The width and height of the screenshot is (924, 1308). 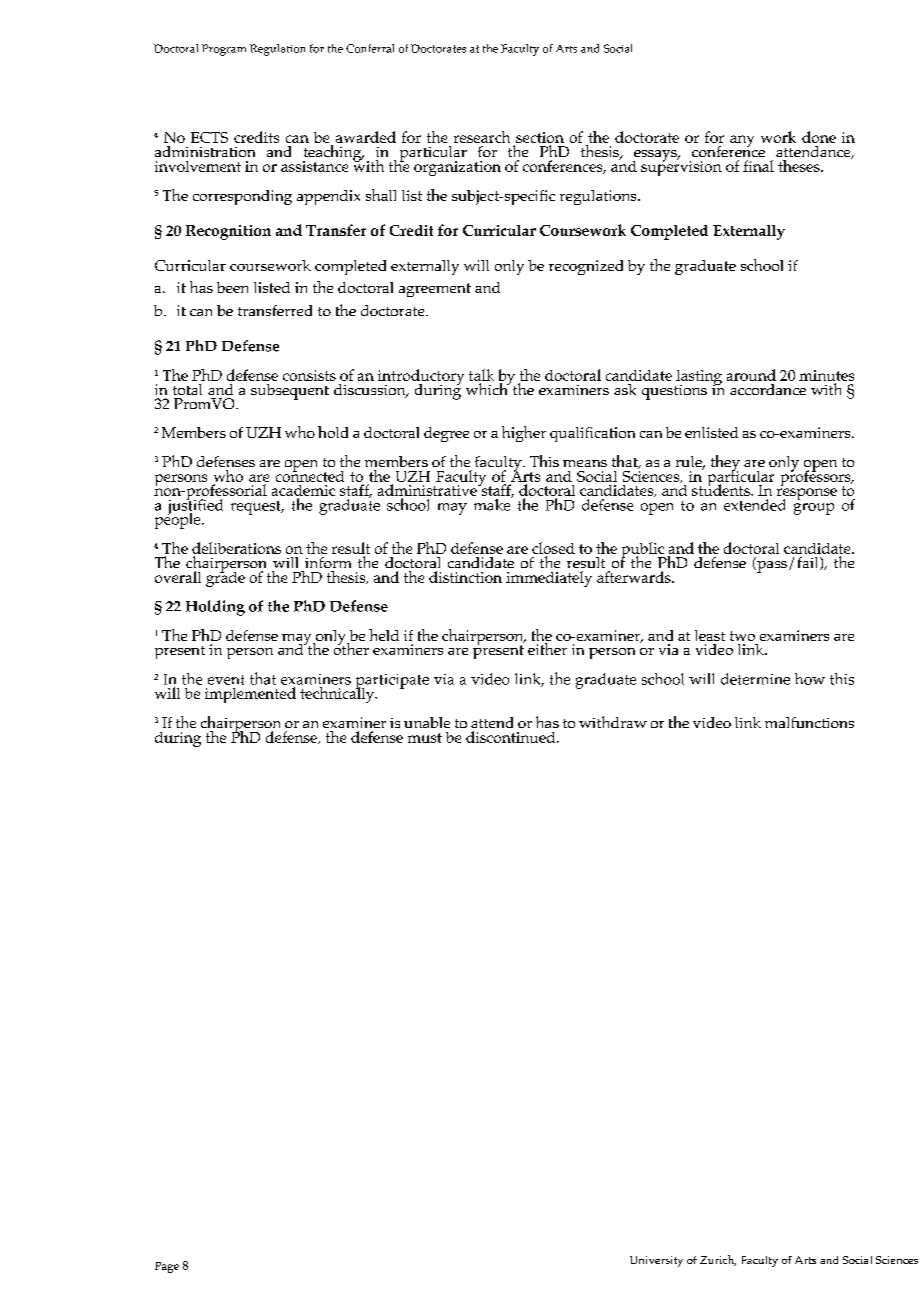 I want to click on implemented, so click(x=250, y=695).
